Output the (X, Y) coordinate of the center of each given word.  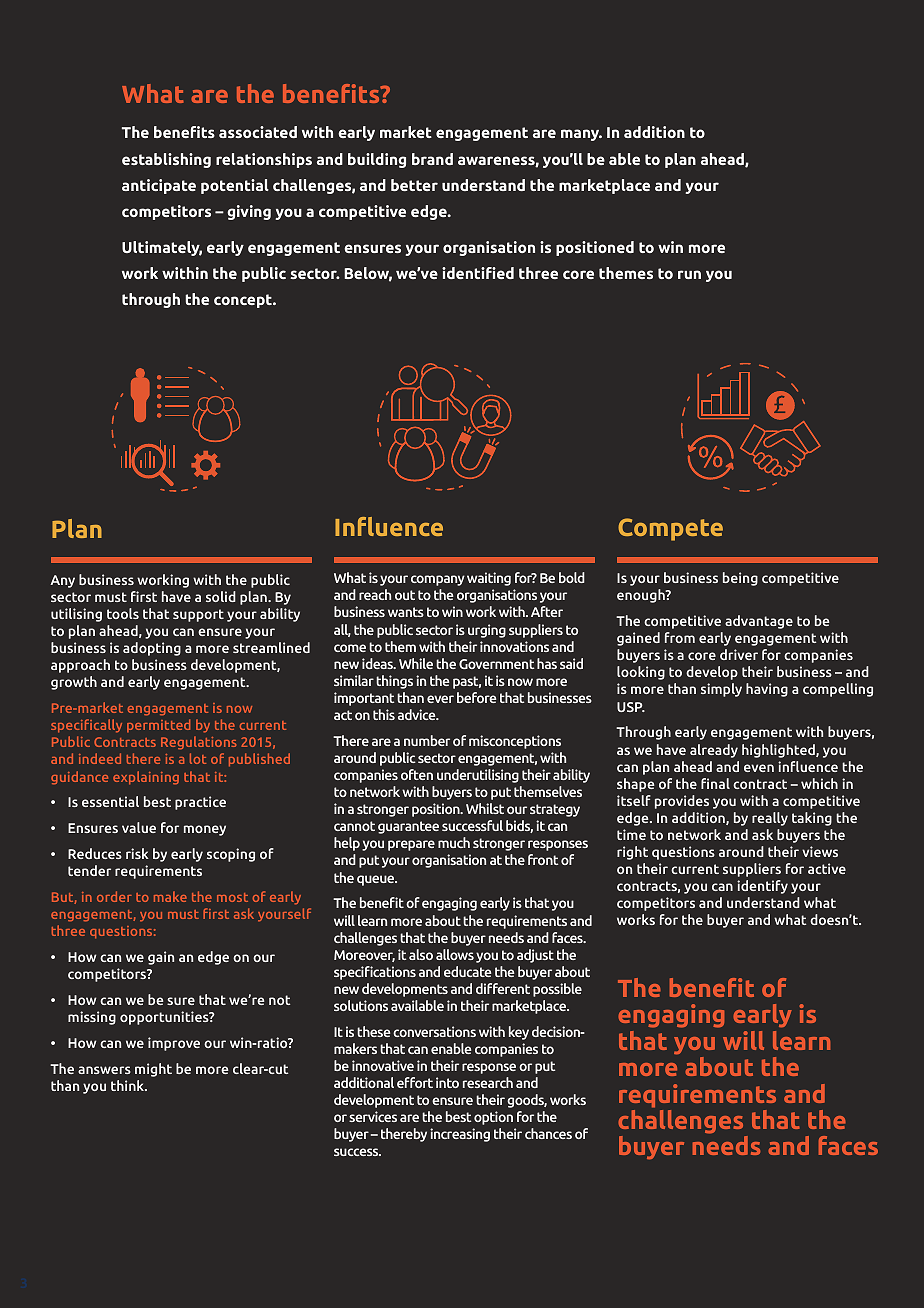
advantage (759, 622)
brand (432, 159)
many (581, 135)
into (447, 1082)
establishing (166, 160)
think (128, 1085)
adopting (152, 649)
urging (487, 631)
